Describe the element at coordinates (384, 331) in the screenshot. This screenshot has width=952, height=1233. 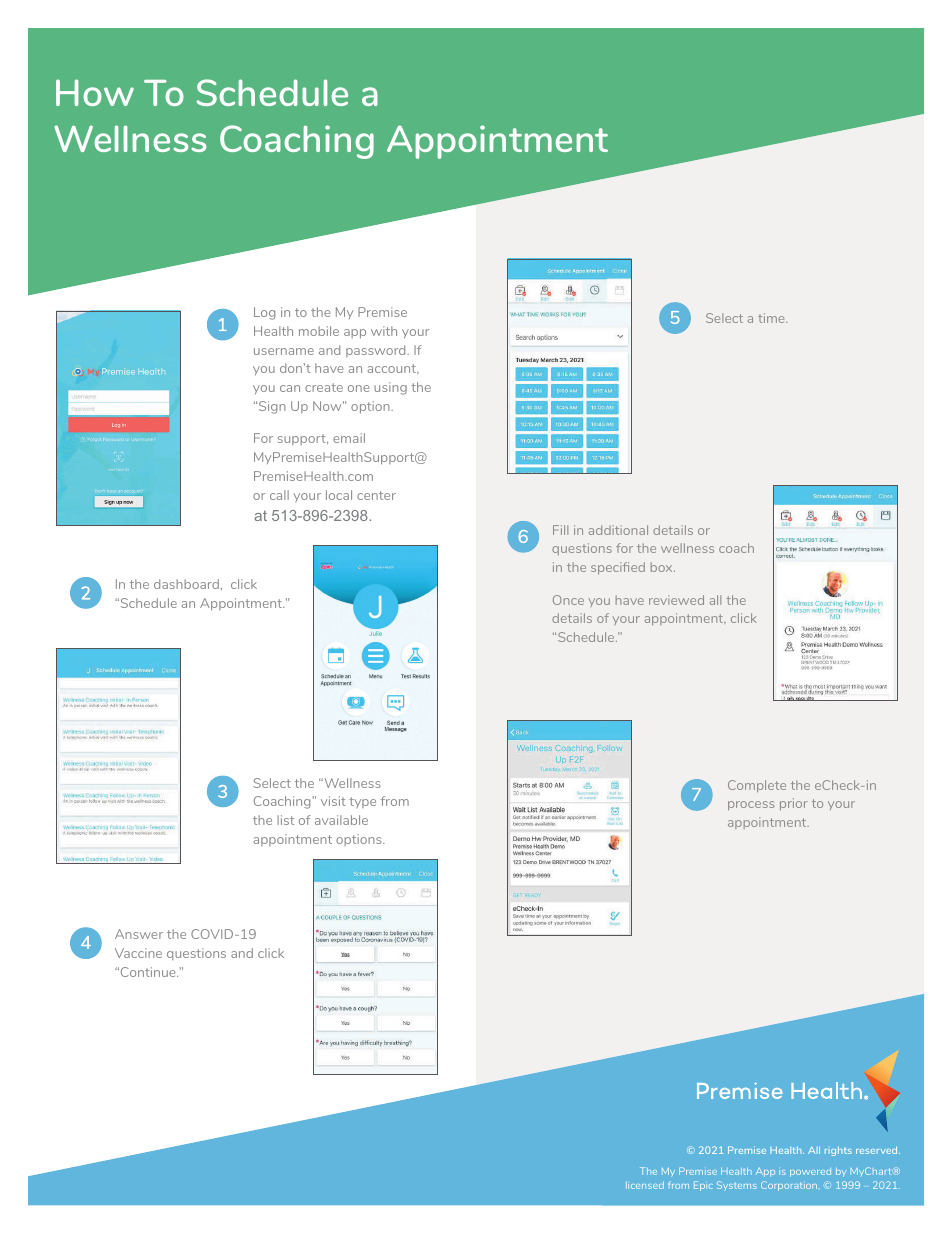
I see `with` at that location.
